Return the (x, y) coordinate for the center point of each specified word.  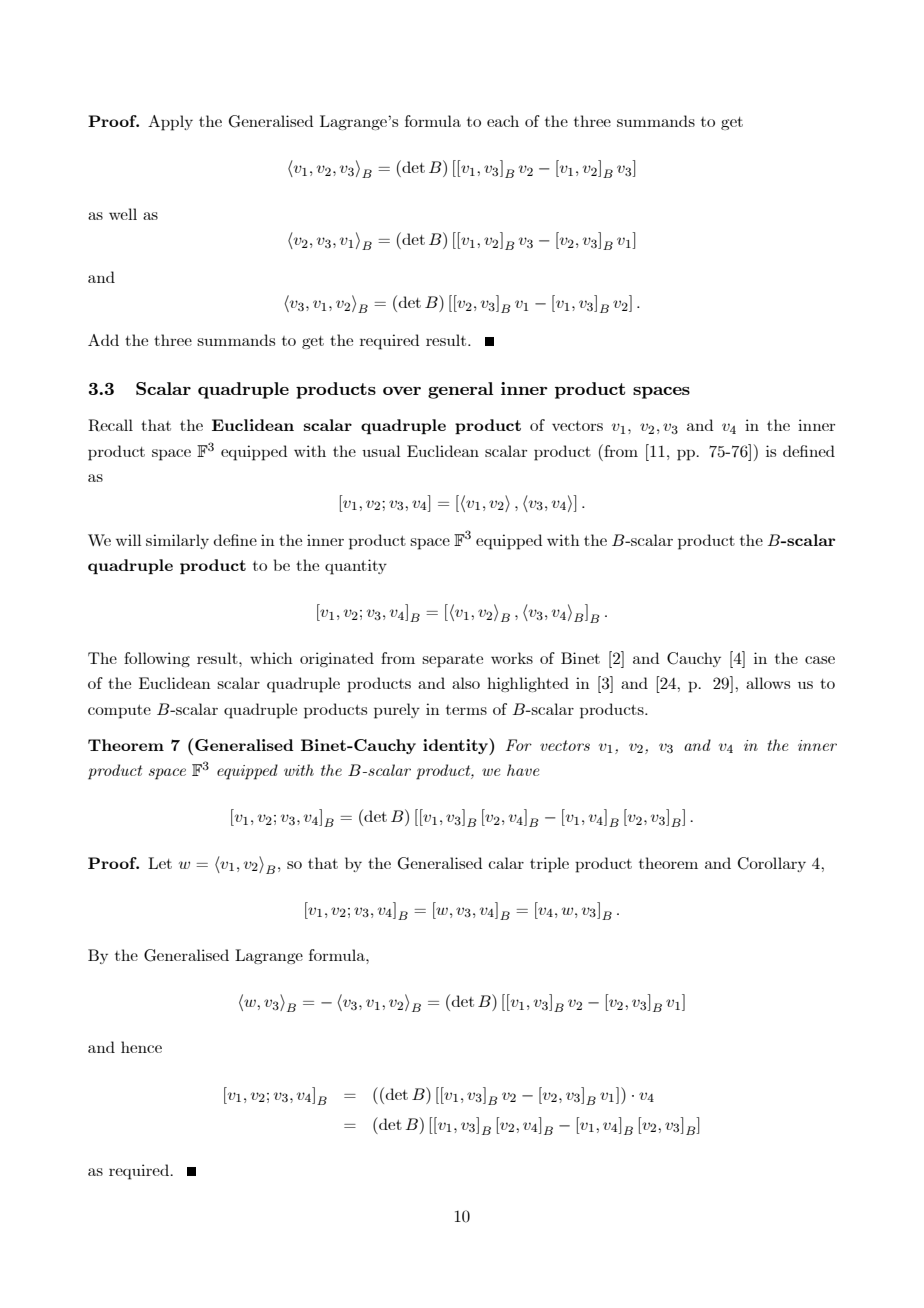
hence (141, 1047)
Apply (170, 123)
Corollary (772, 864)
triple (549, 865)
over (402, 391)
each (503, 121)
